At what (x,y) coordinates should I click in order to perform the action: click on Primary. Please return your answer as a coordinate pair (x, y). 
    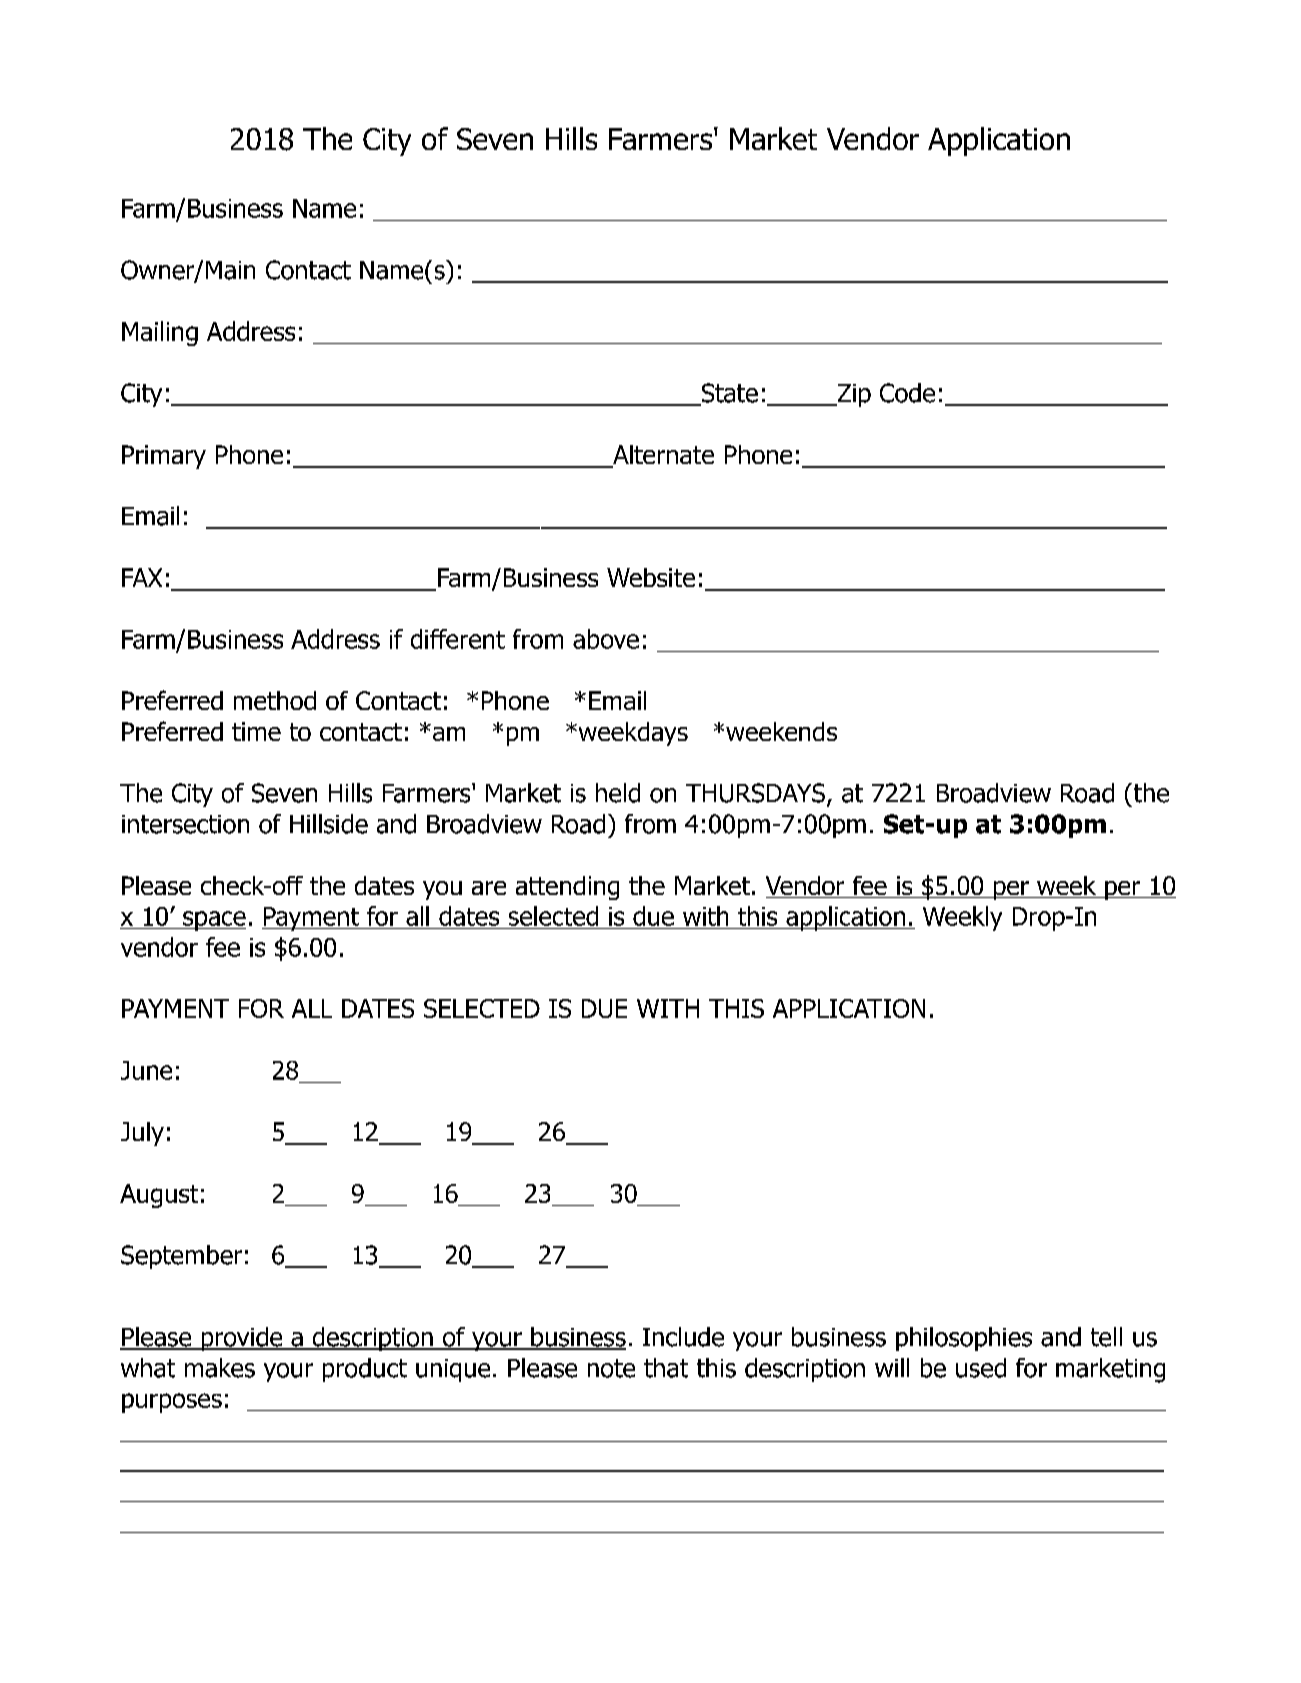
    Looking at the image, I should click on (164, 457).
